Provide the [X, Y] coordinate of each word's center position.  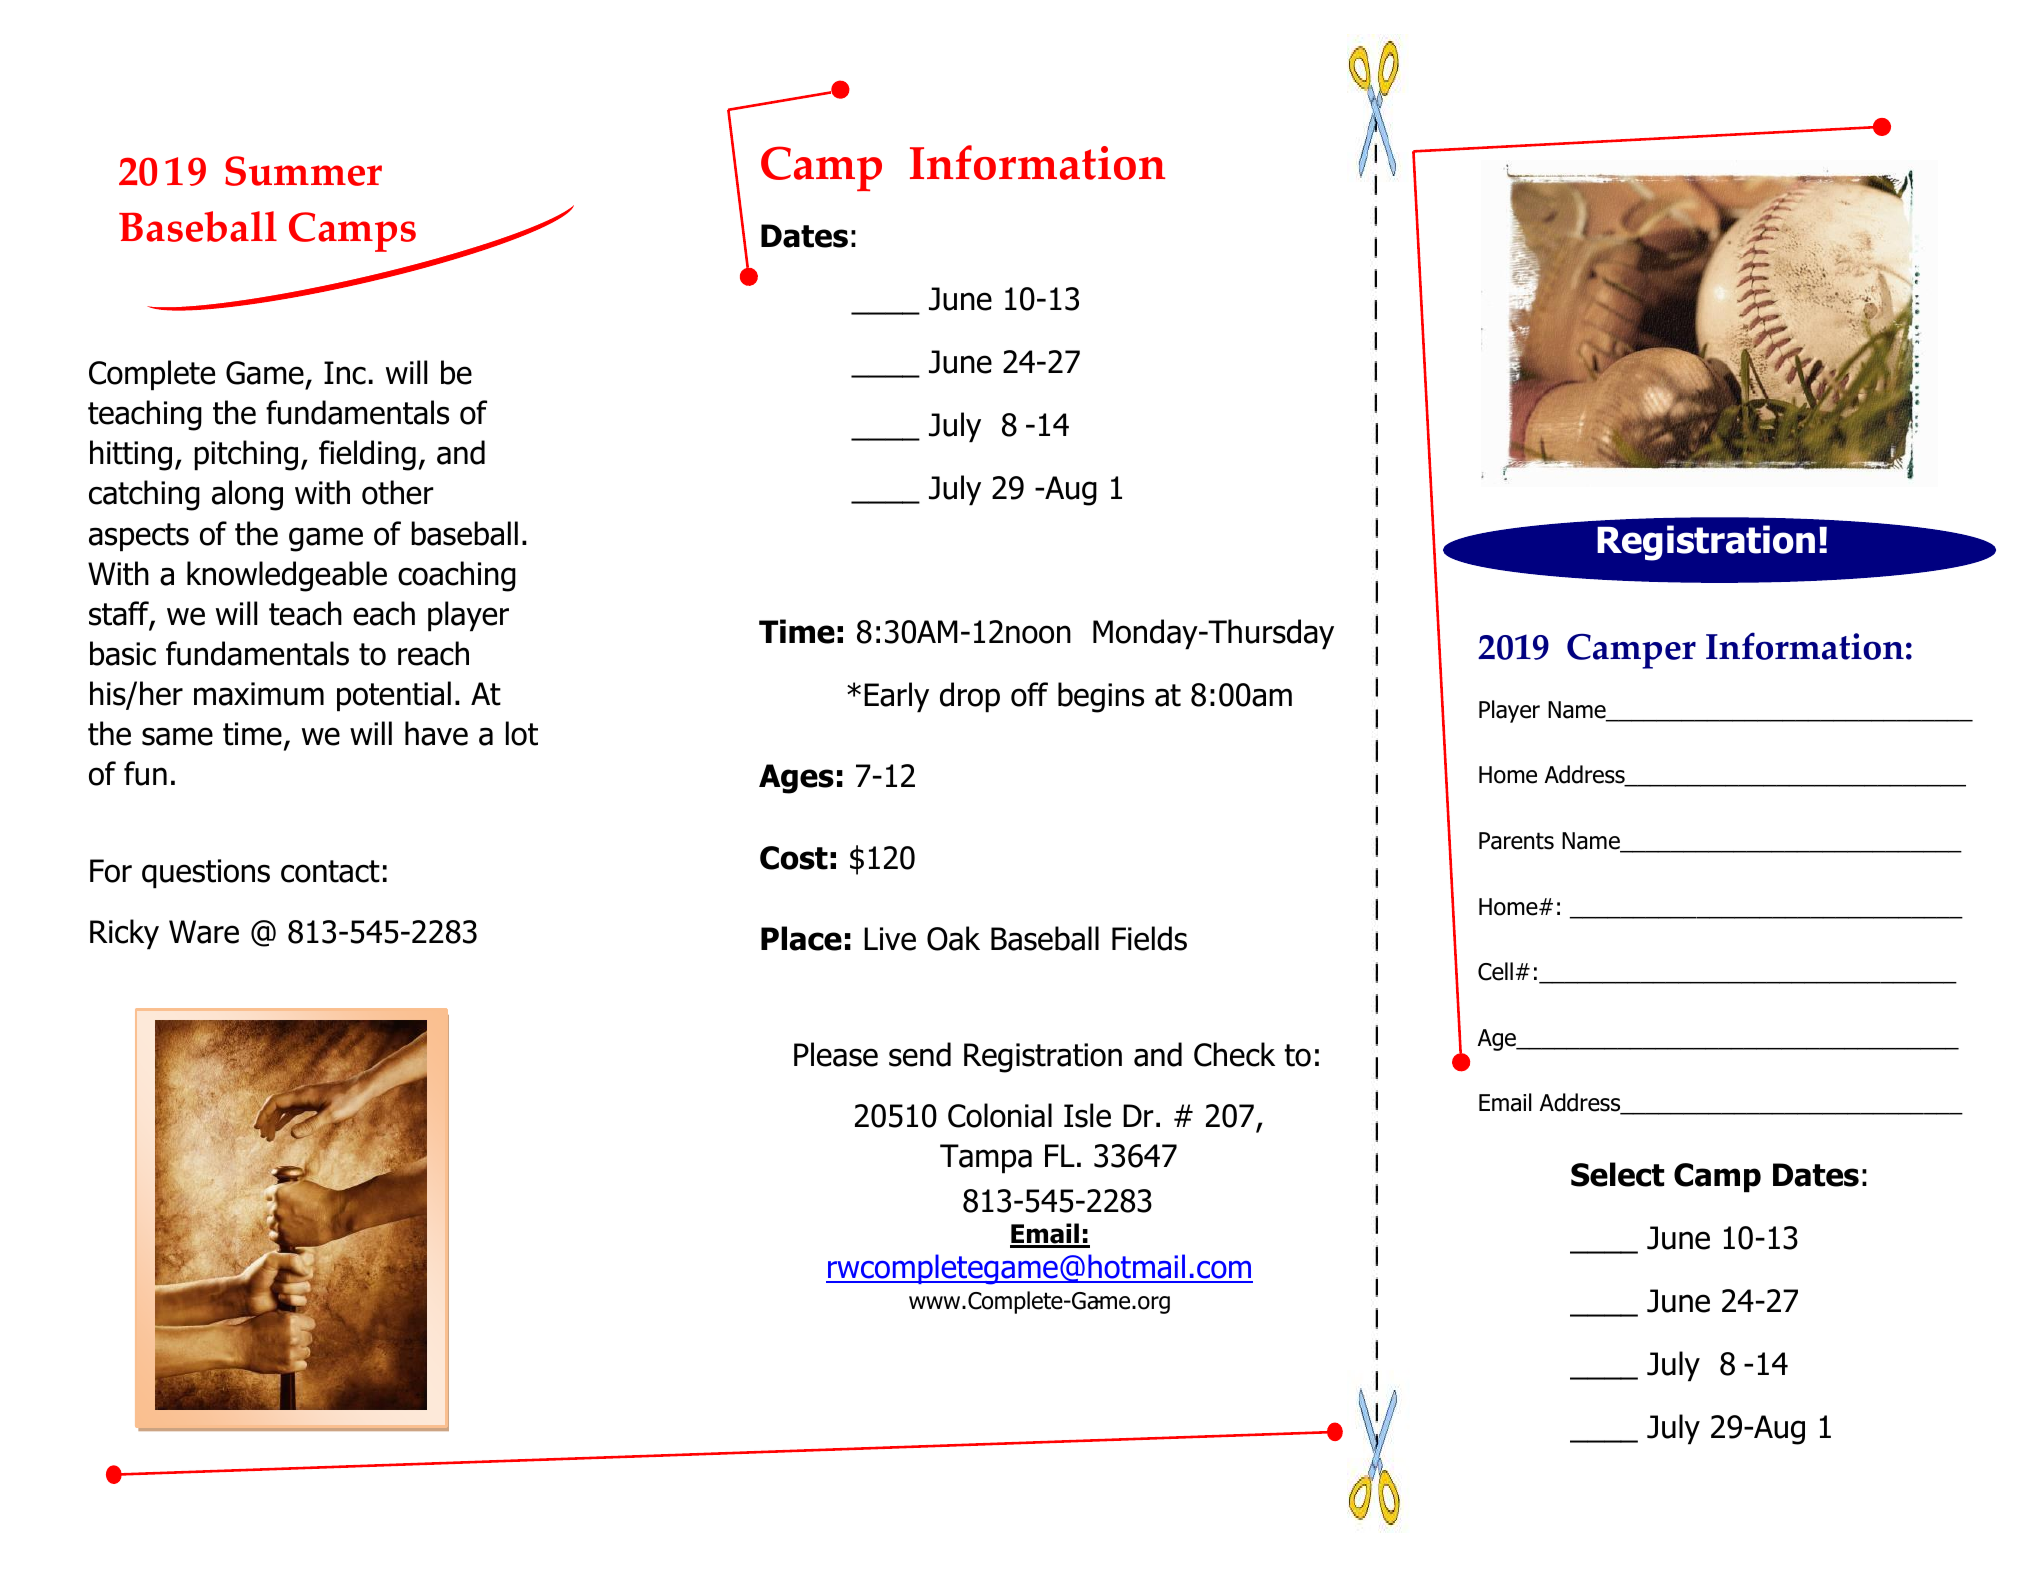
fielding [367, 455]
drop [970, 697]
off [1029, 694]
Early [896, 697]
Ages [796, 779]
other [398, 492]
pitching [246, 455]
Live [890, 939]
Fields [1149, 938]
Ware [204, 932]
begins [1101, 697]
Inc [345, 373]
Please [836, 1054]
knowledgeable [287, 576]
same [177, 736]
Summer [303, 171]
